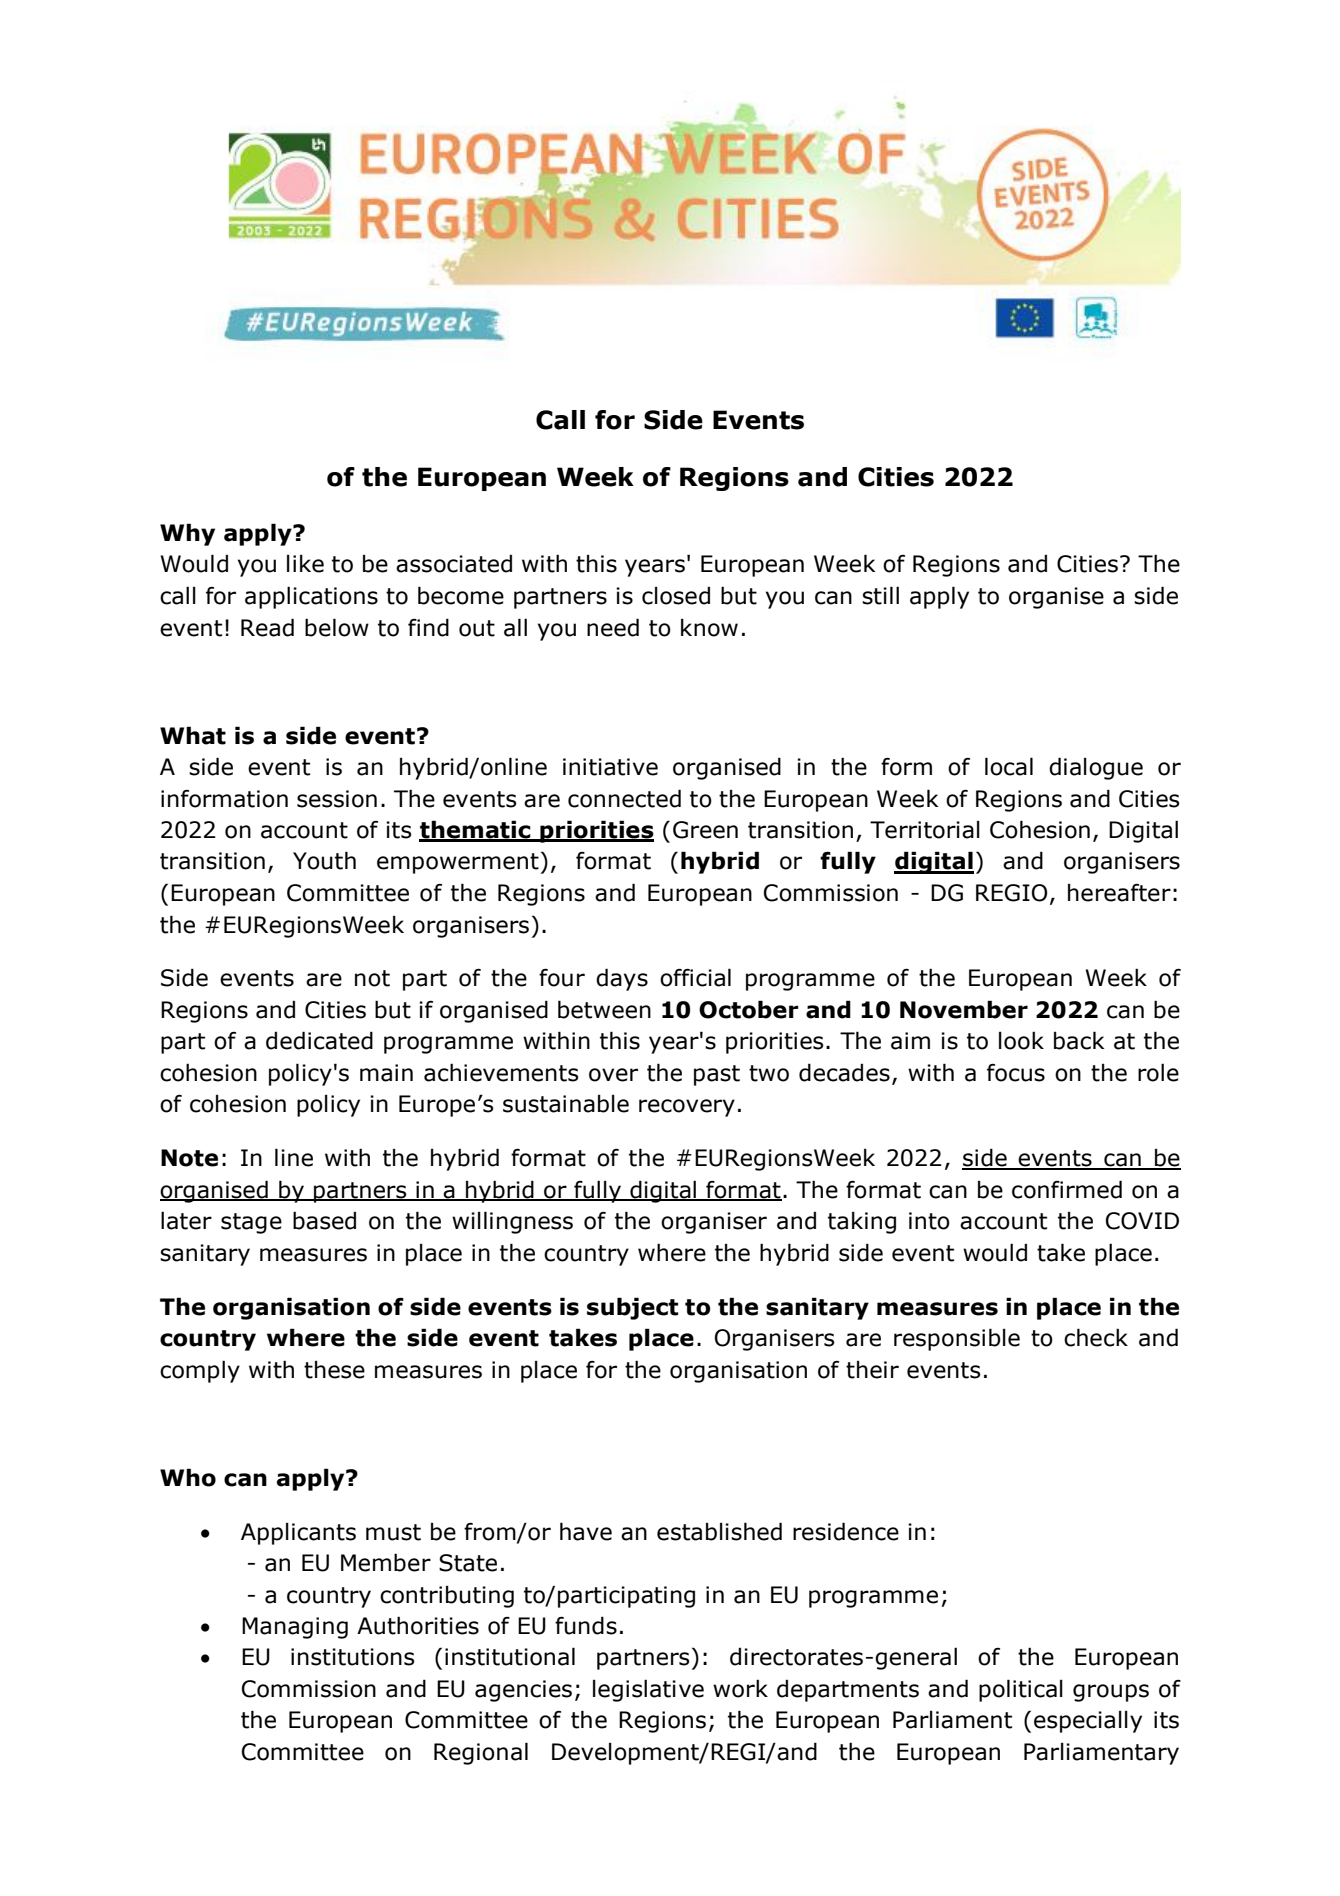 Image resolution: width=1340 pixels, height=1896 pixels. Describe the element at coordinates (648, 1690) in the document. I see `legislative` at that location.
